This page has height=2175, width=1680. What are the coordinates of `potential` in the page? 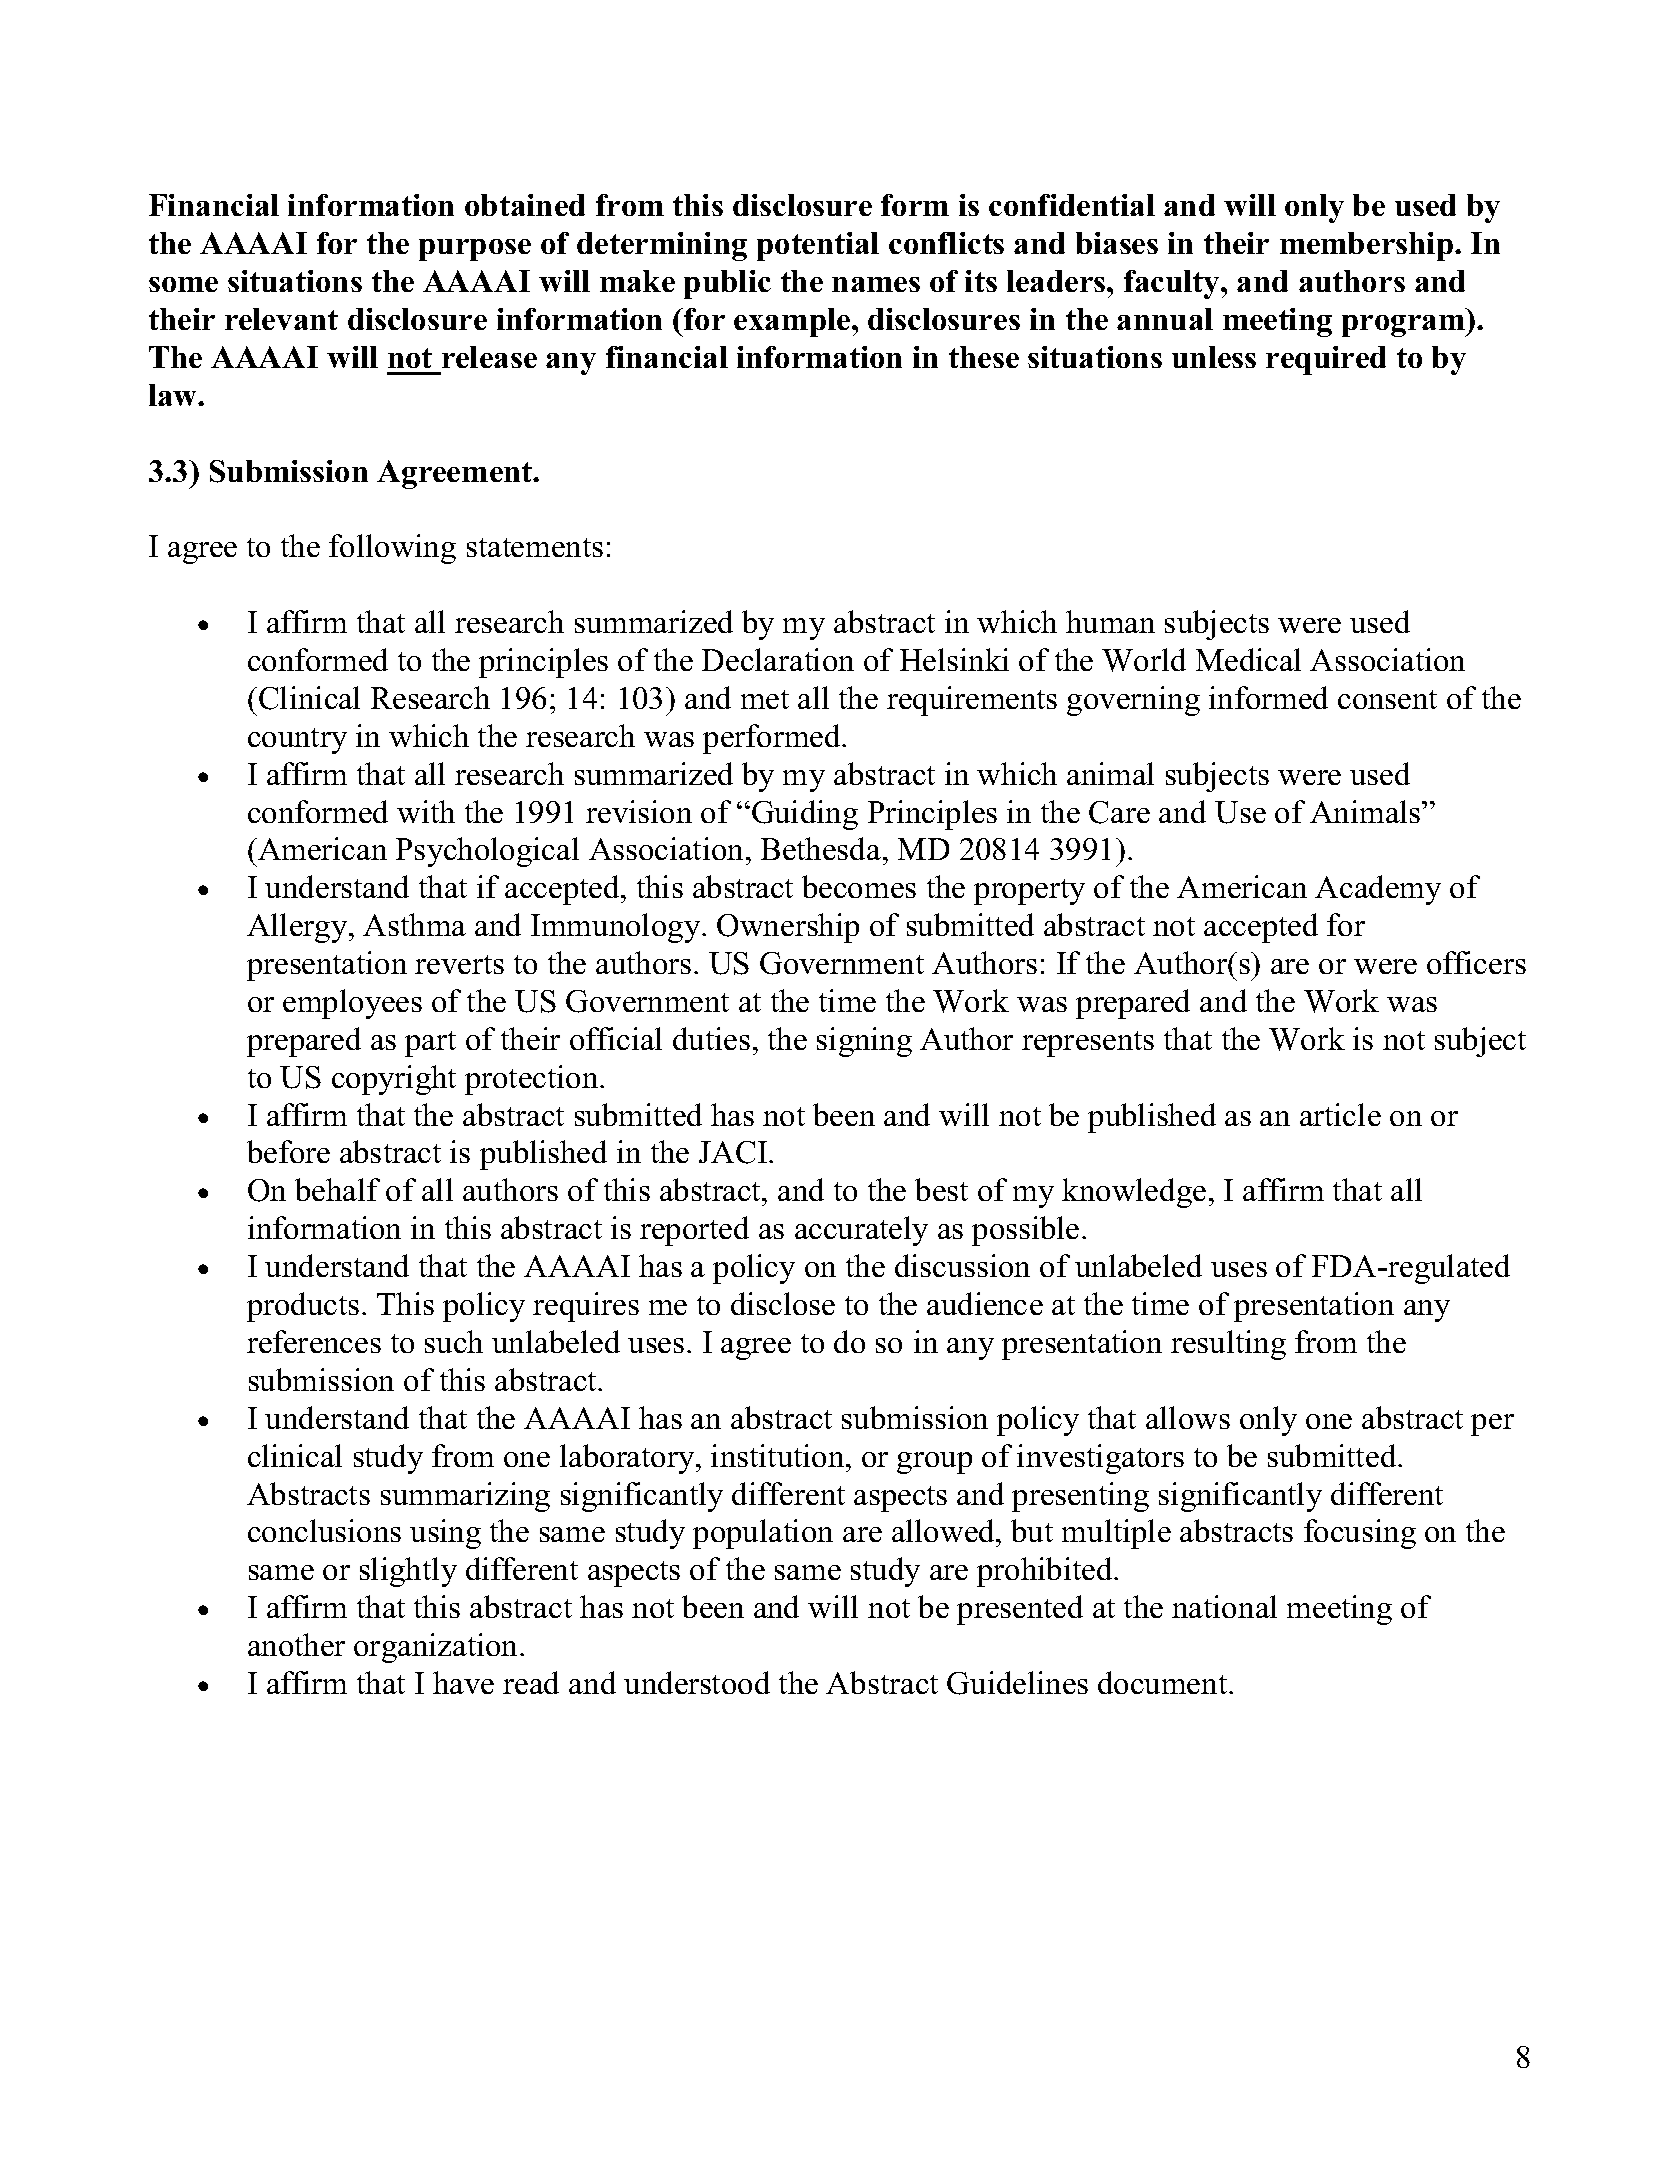 It's located at (818, 246).
